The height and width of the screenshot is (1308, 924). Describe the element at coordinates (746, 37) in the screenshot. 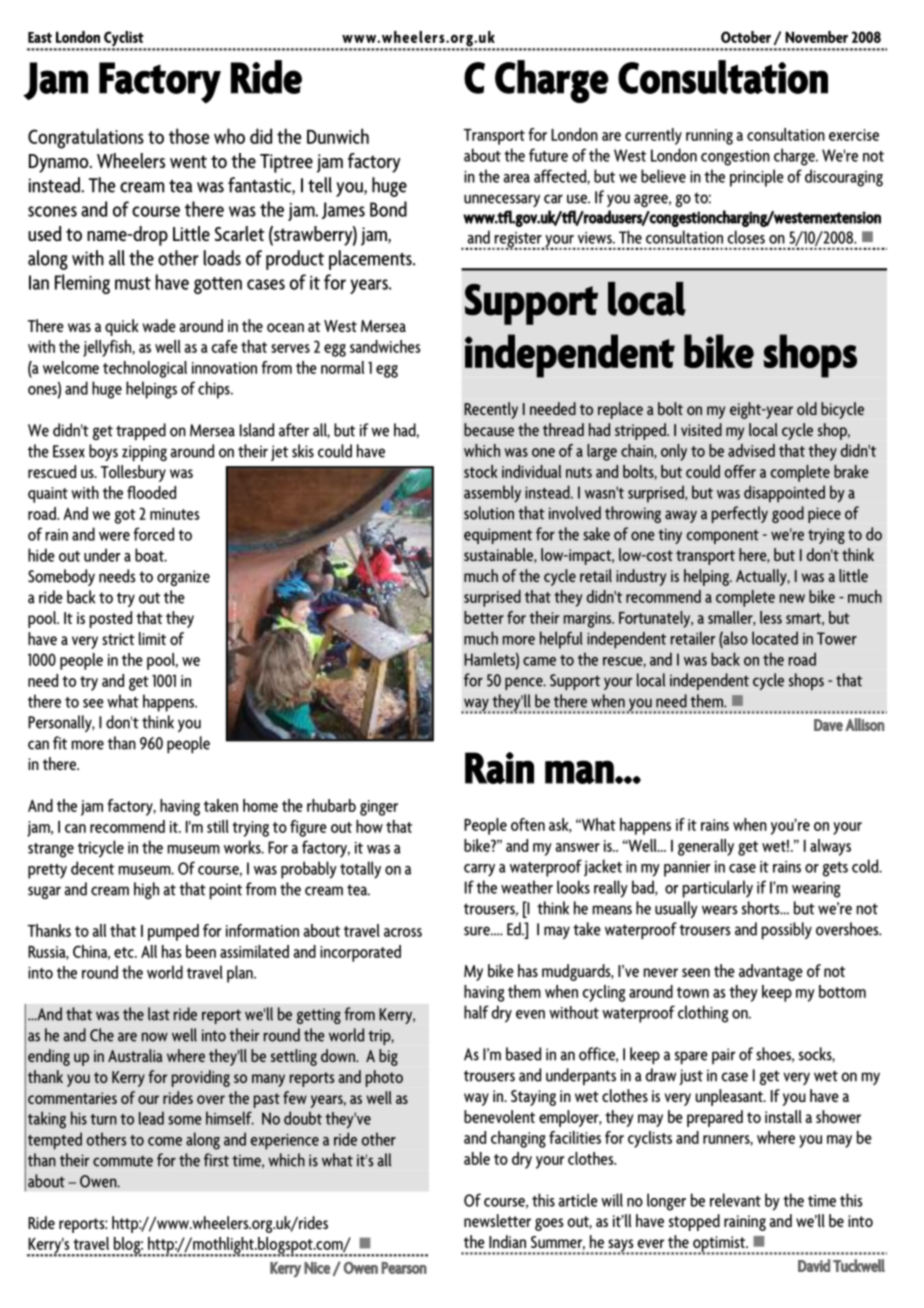

I see `October` at that location.
